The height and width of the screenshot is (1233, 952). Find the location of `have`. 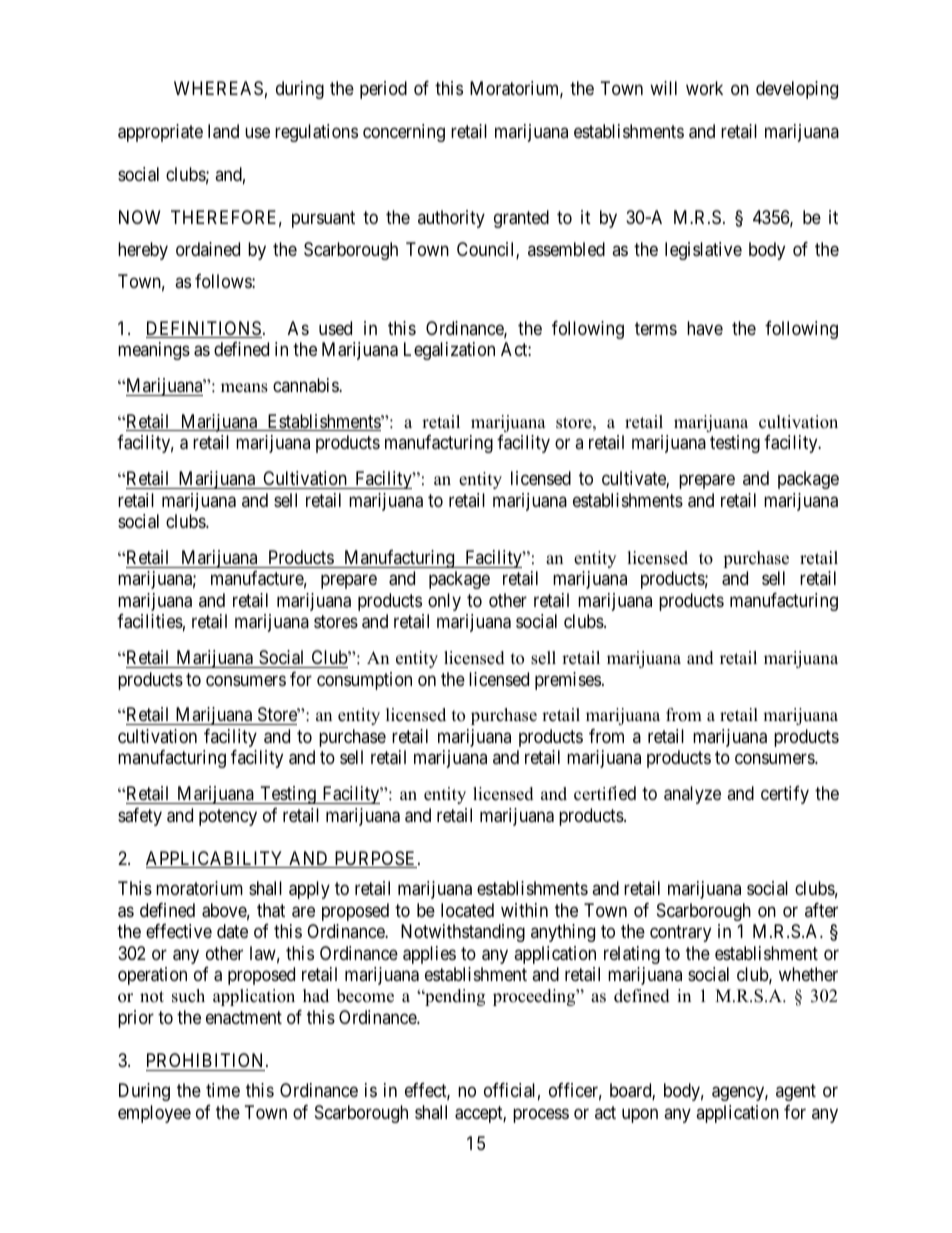

have is located at coordinates (705, 328).
